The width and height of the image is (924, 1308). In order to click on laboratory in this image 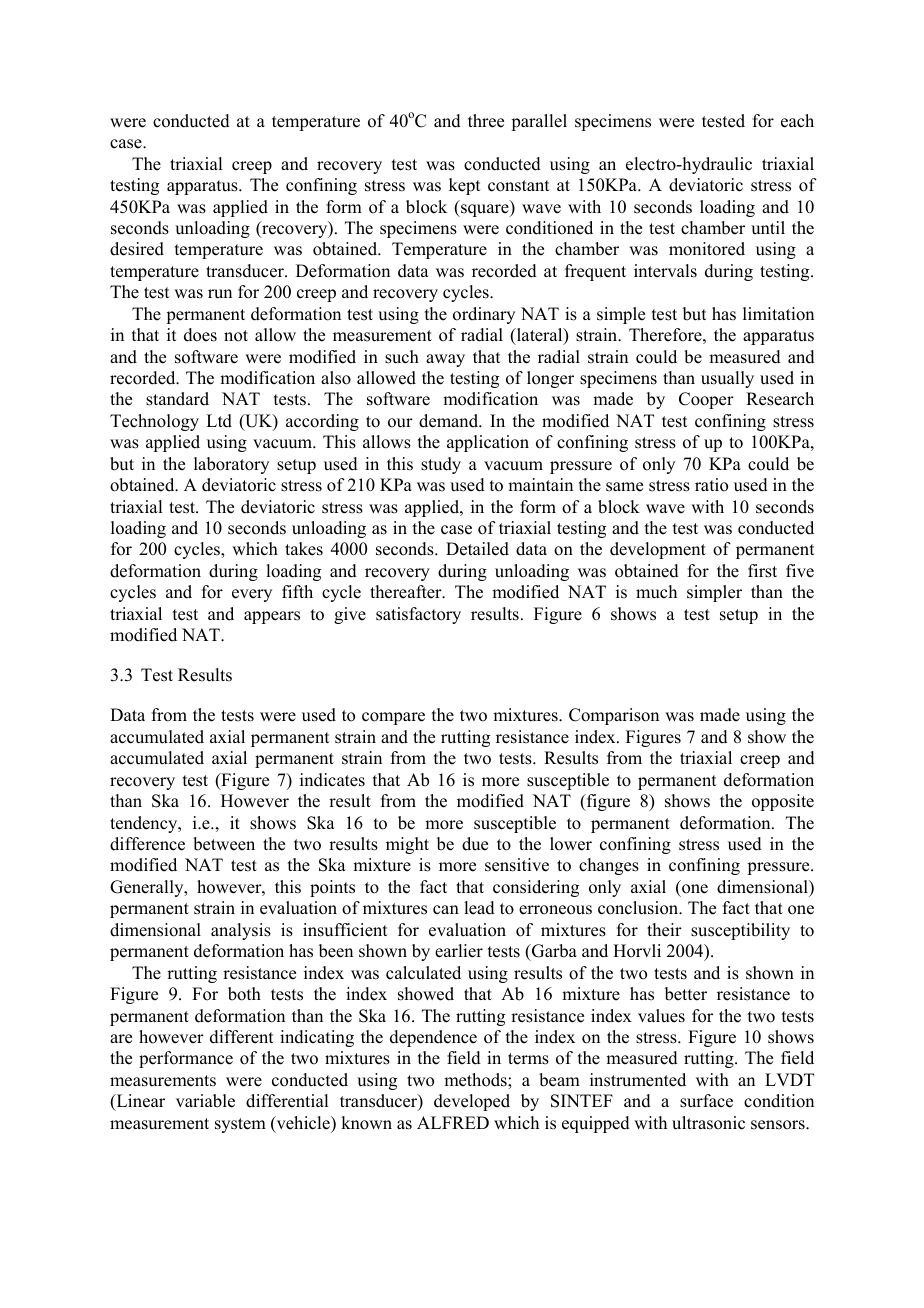, I will do `click(231, 465)`.
